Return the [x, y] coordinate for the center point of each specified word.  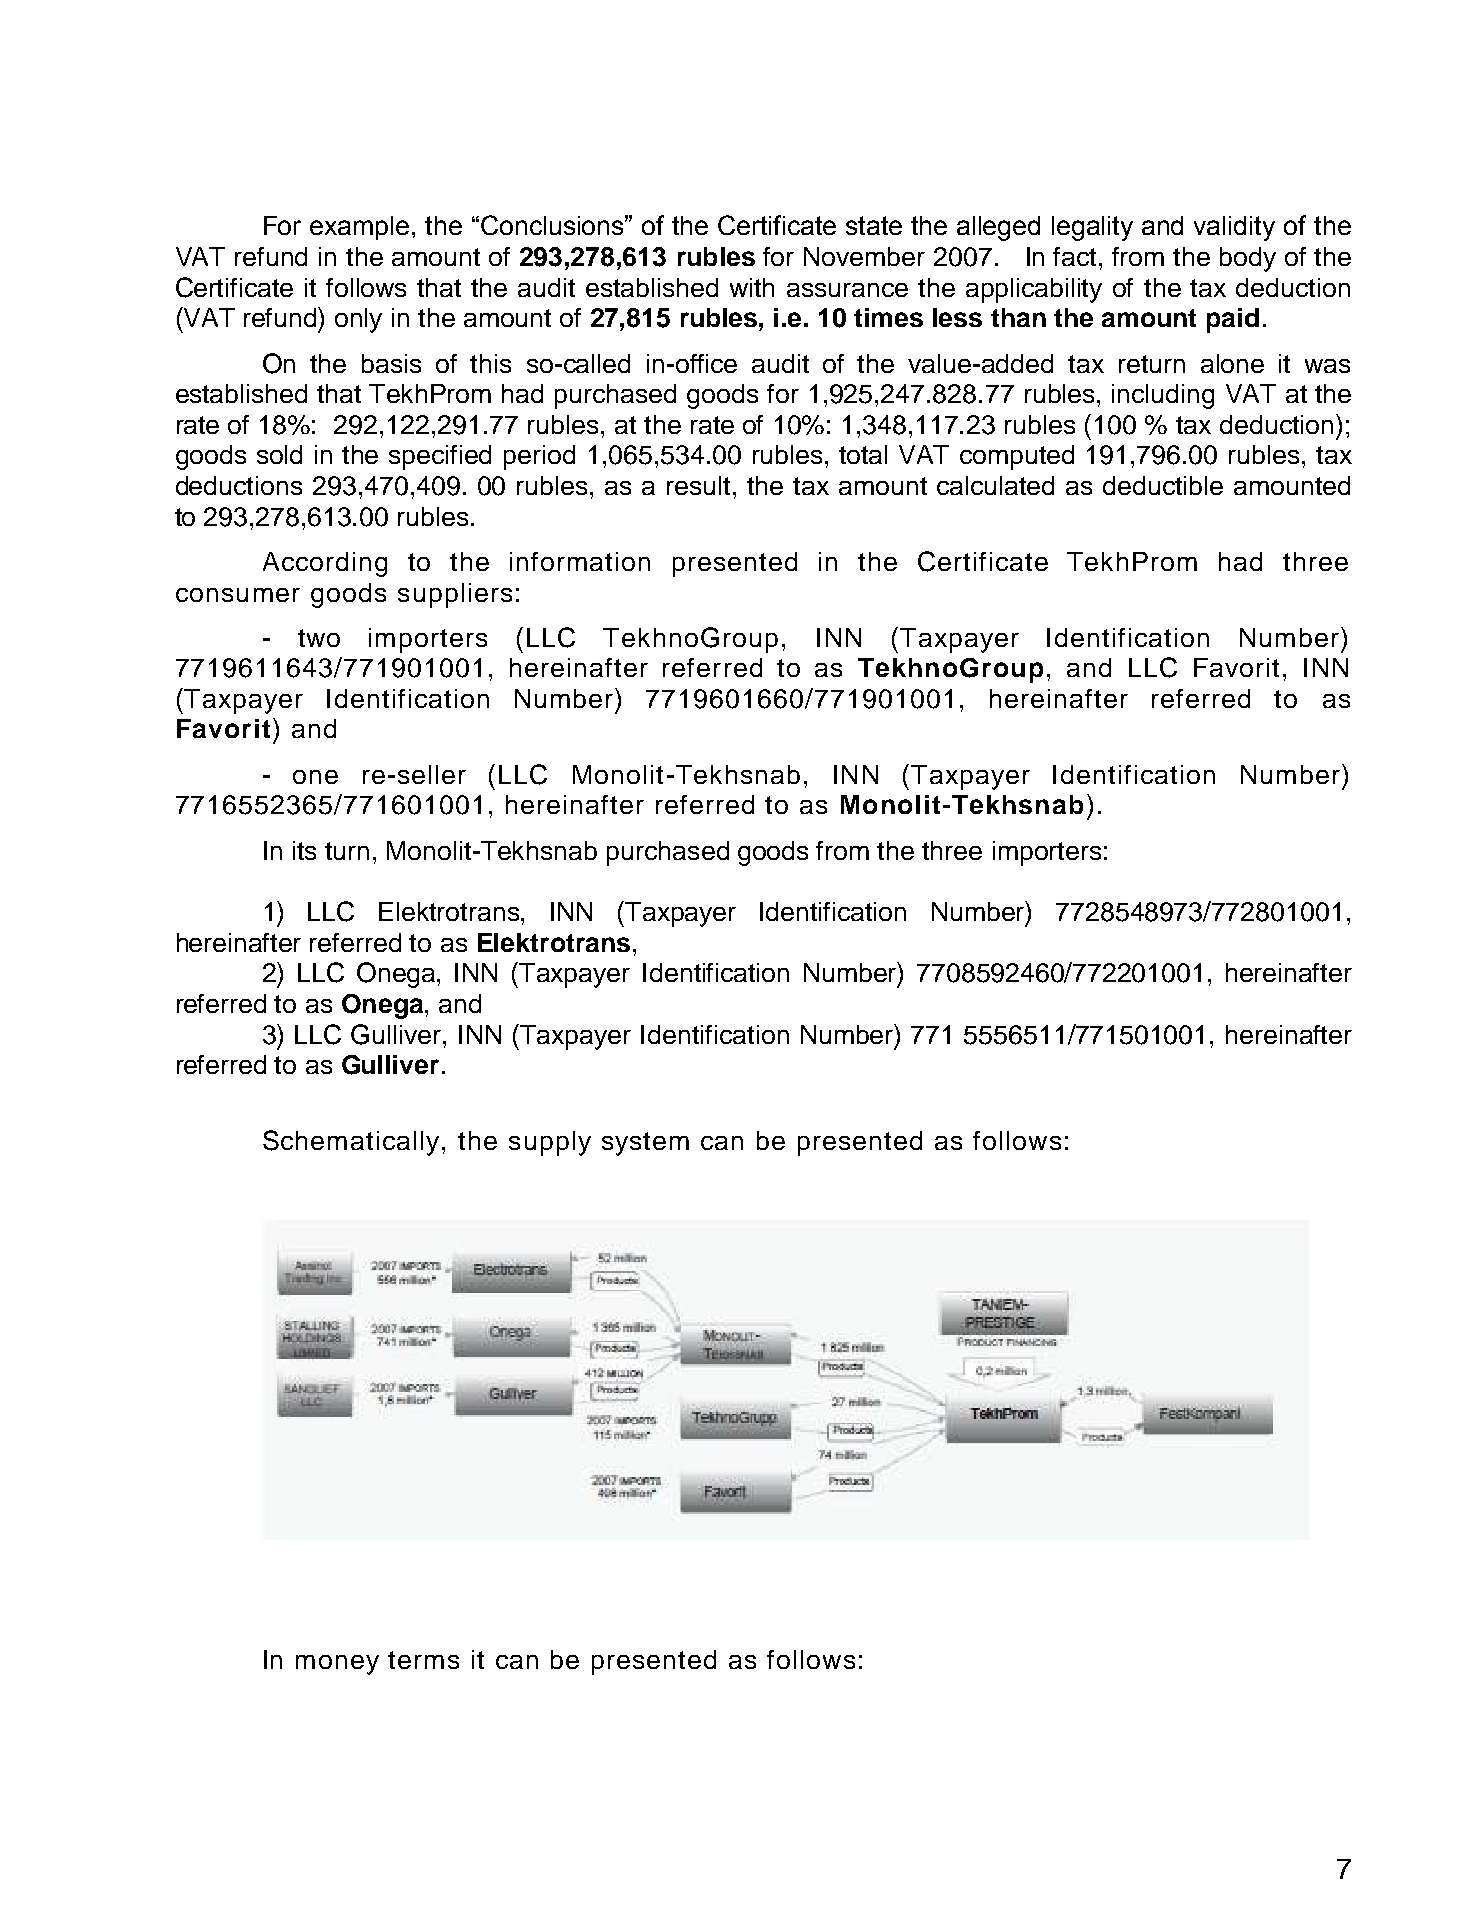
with [752, 287]
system [645, 1144]
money [337, 1665]
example [359, 228]
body [1248, 259]
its [304, 850]
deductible [1163, 485]
